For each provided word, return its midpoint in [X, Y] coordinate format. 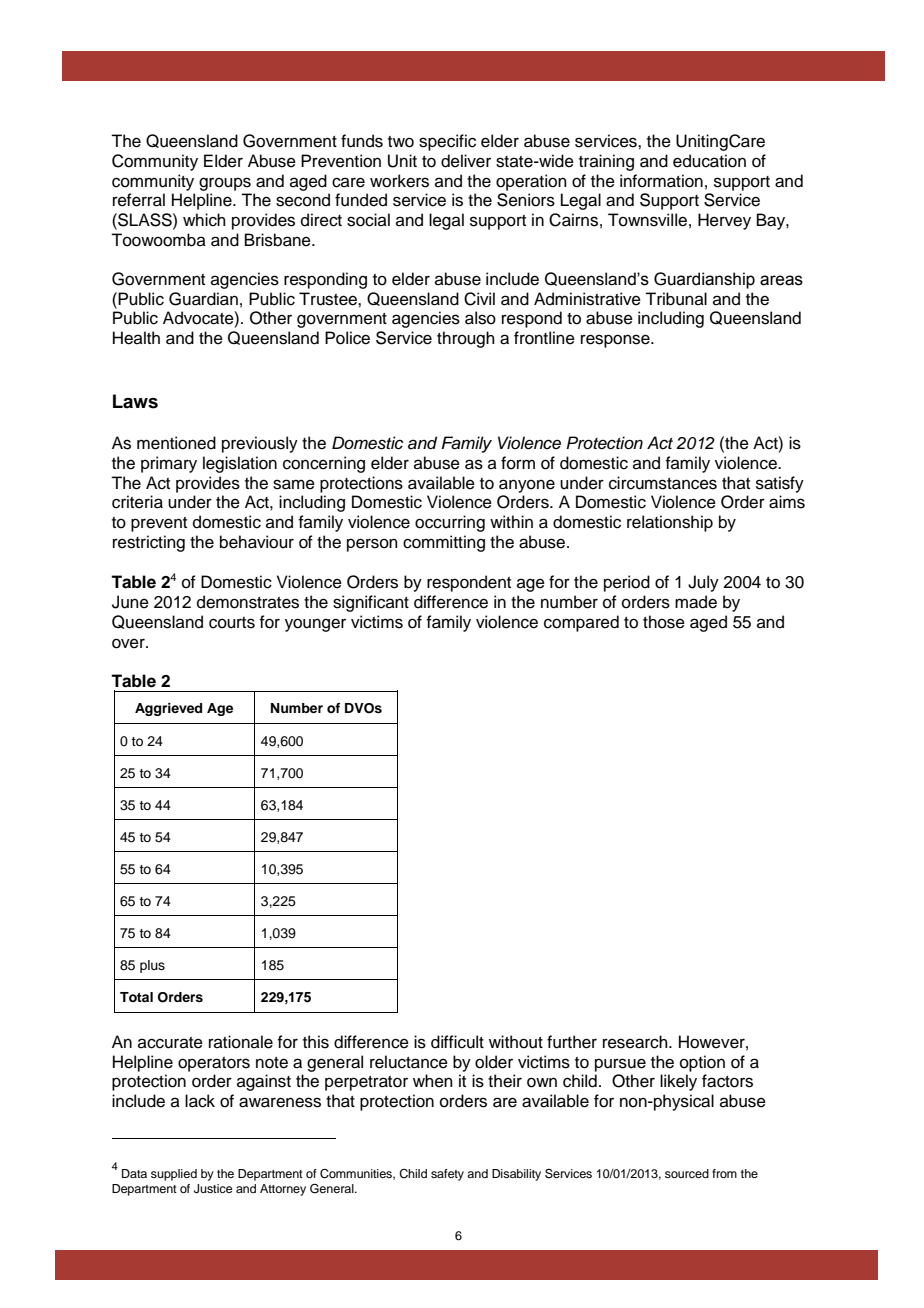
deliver [466, 161]
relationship [670, 523]
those [664, 622]
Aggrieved [168, 709]
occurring [450, 523]
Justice [213, 1189]
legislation [240, 464]
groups [225, 184]
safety [447, 1175]
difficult [457, 1042]
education [709, 161]
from [724, 1173]
